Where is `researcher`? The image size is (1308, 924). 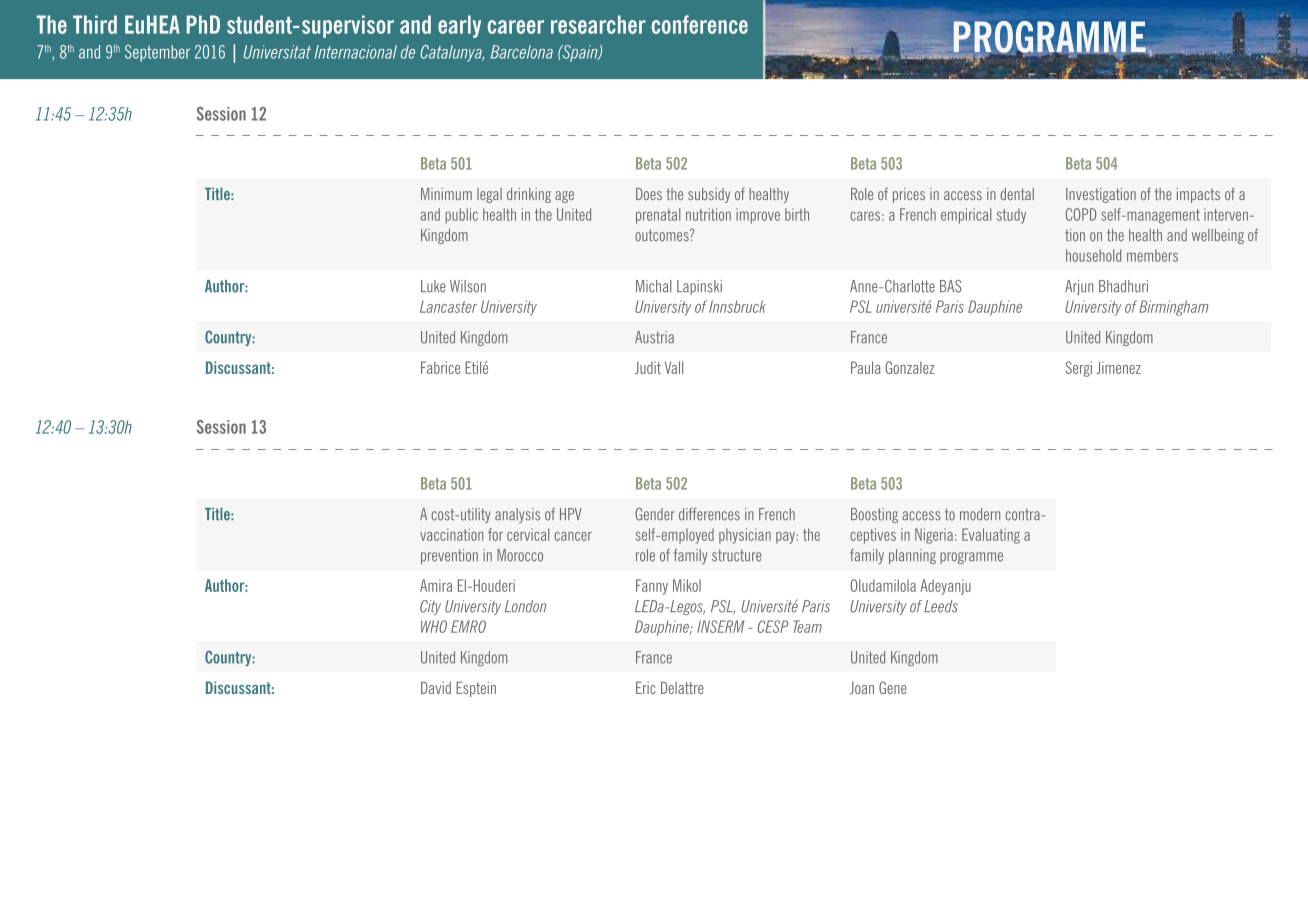
researcher is located at coordinates (598, 24).
